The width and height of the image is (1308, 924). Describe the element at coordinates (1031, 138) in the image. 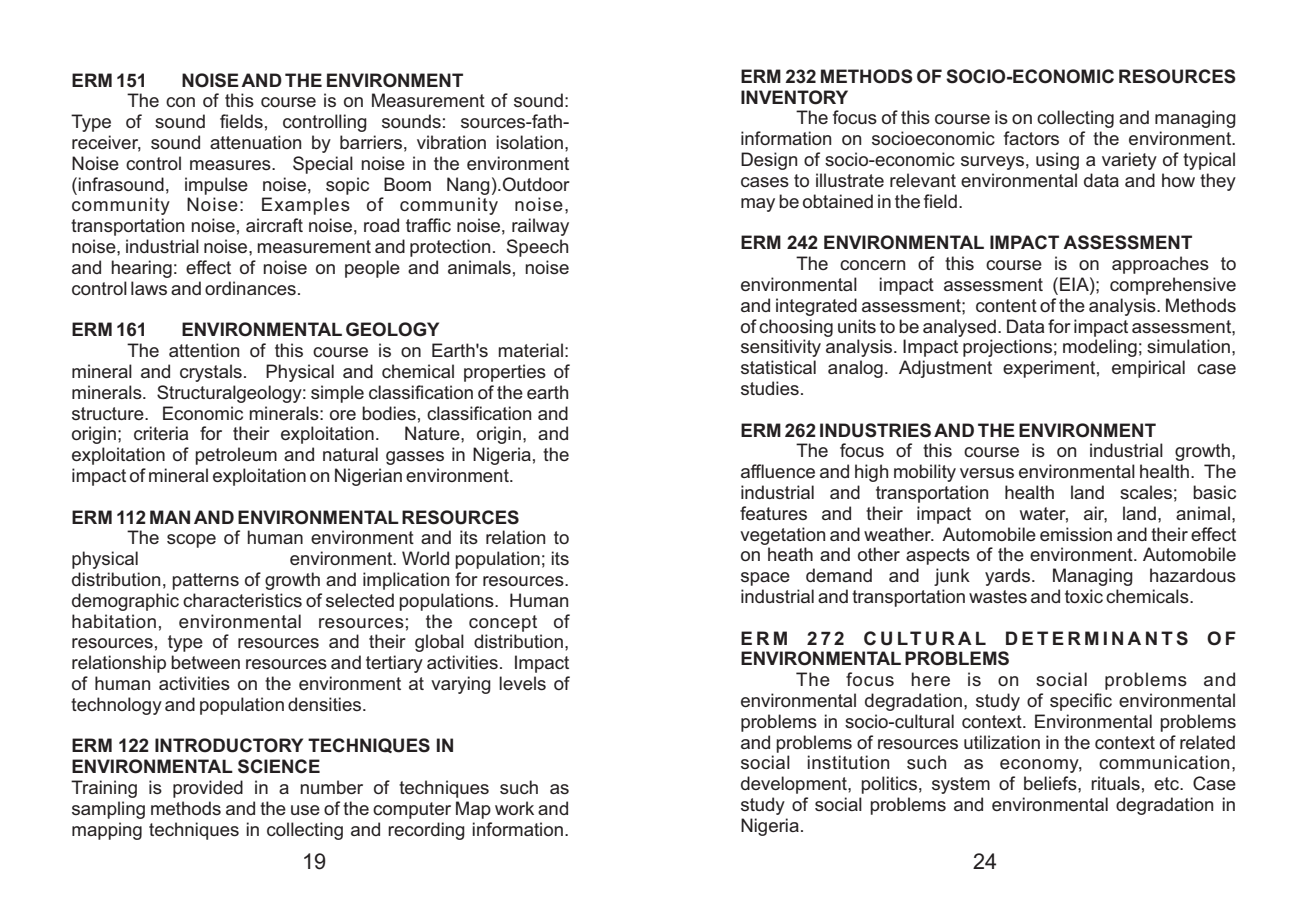

I see `factors` at that location.
